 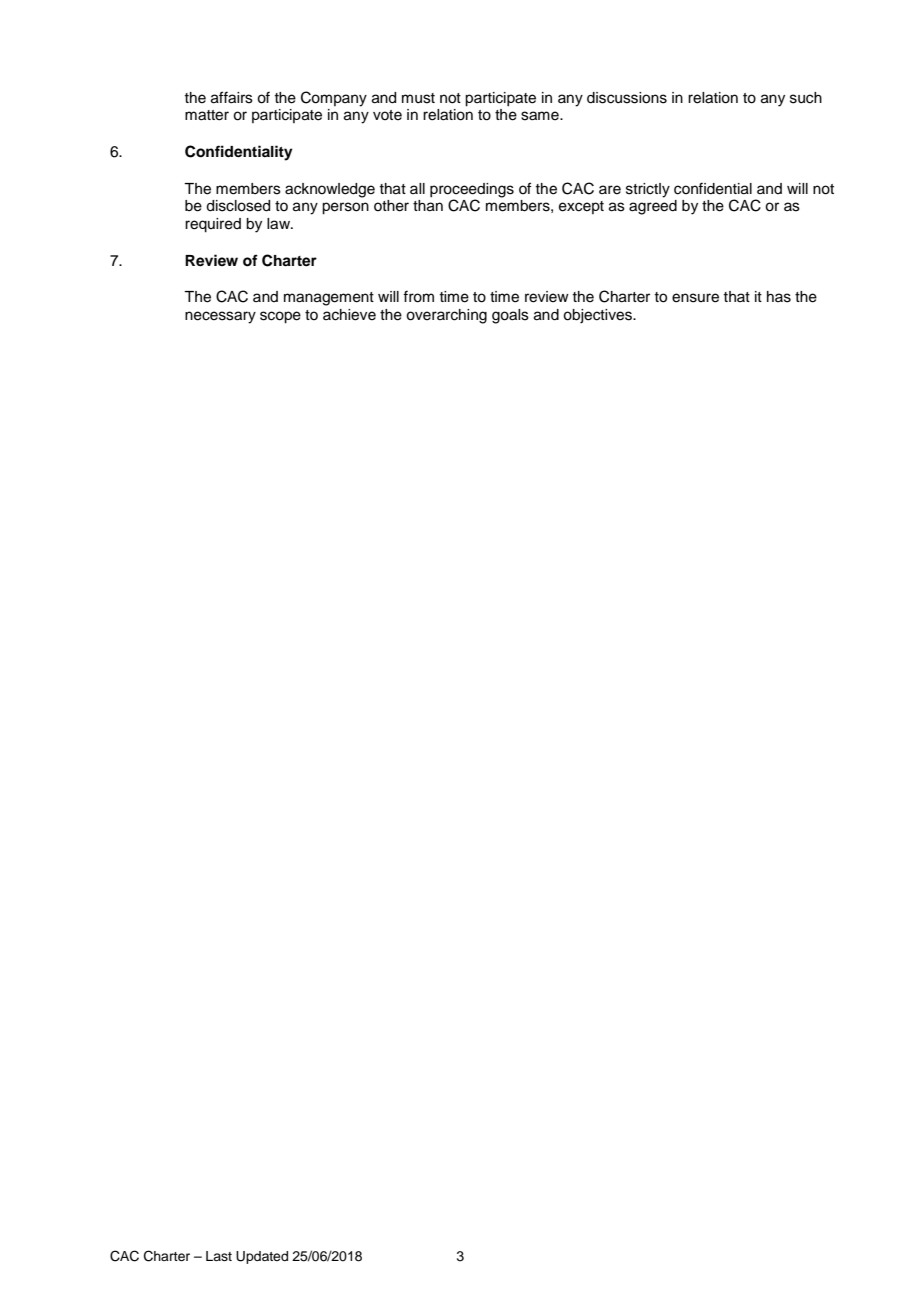 I want to click on Last, so click(x=219, y=1256).
